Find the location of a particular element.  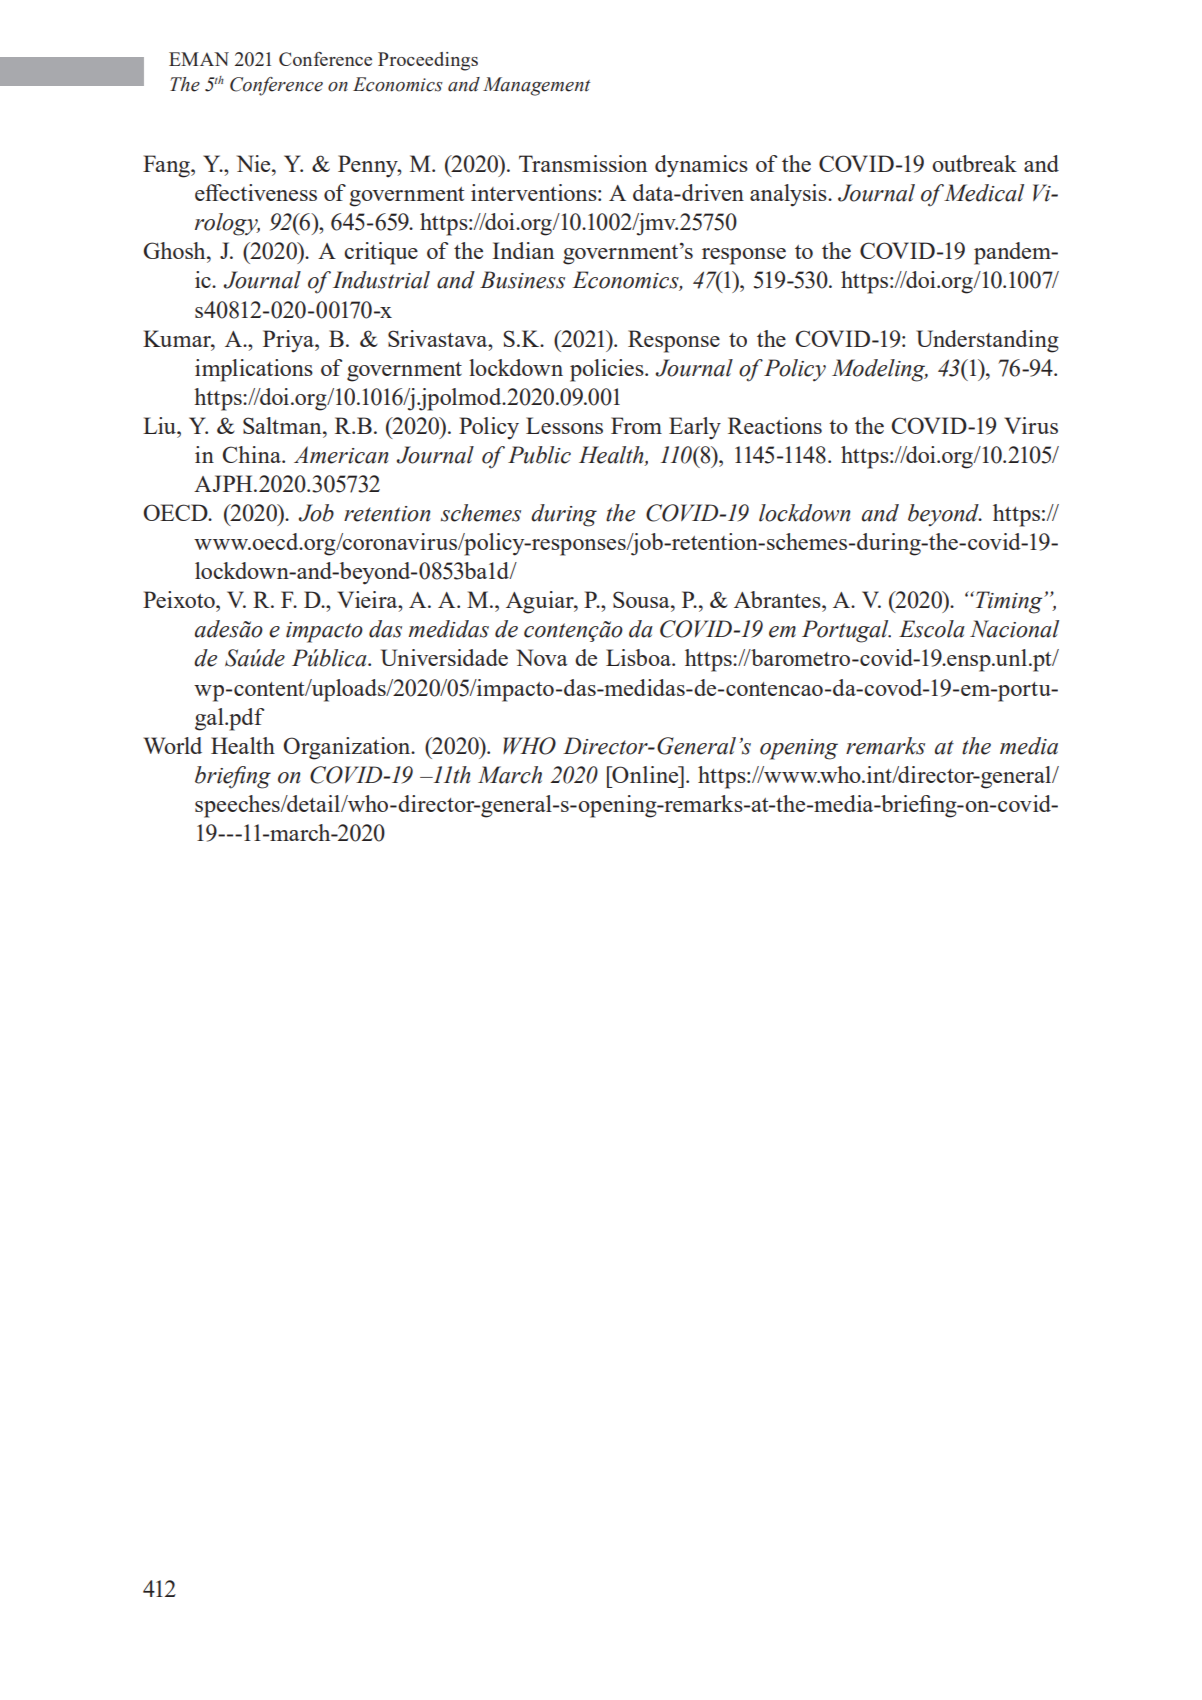

Nova is located at coordinates (542, 657).
